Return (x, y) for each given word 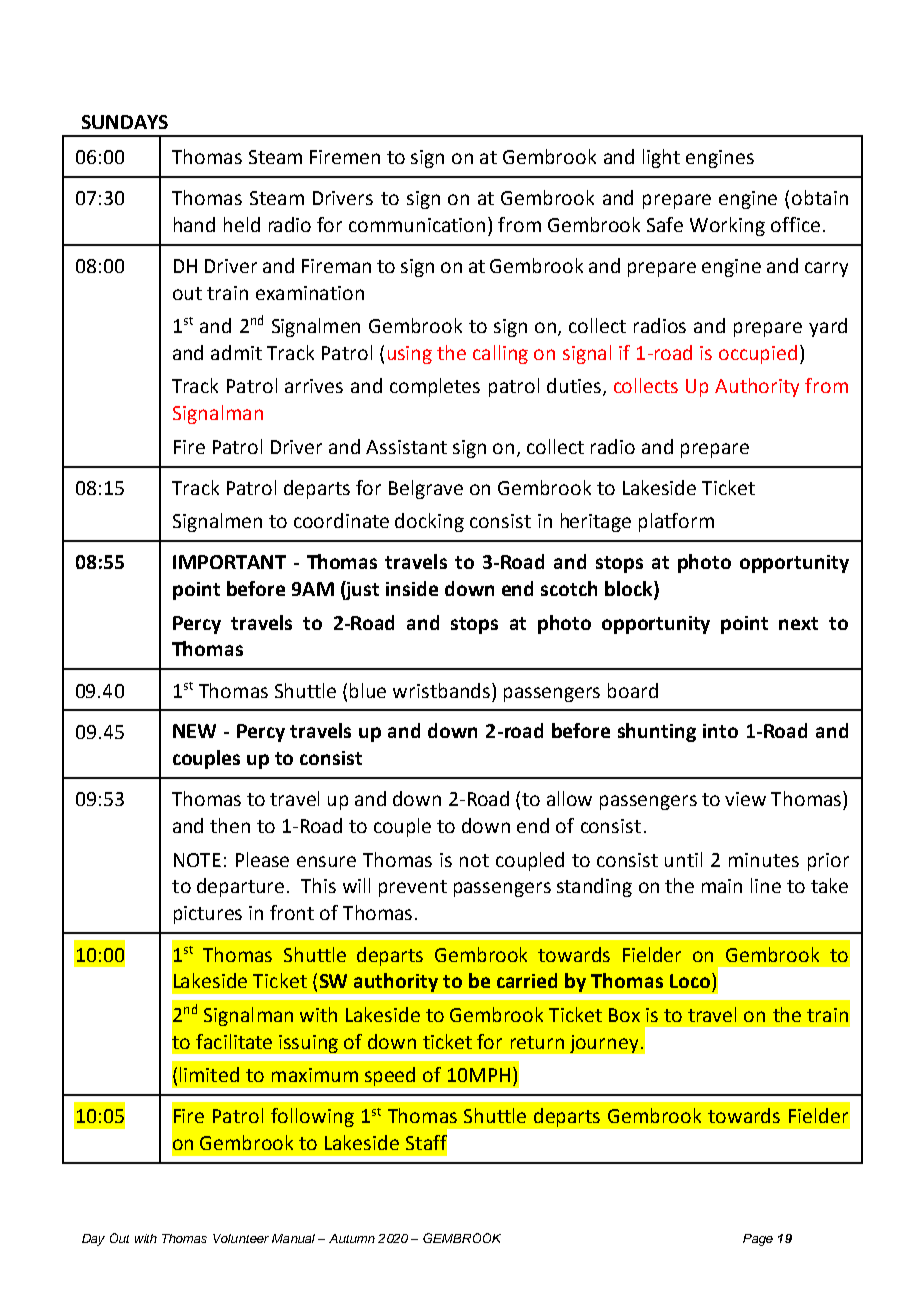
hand (194, 224)
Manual (293, 1238)
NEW (194, 731)
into (720, 731)
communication (417, 225)
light (661, 158)
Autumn (352, 1238)
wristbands (443, 690)
